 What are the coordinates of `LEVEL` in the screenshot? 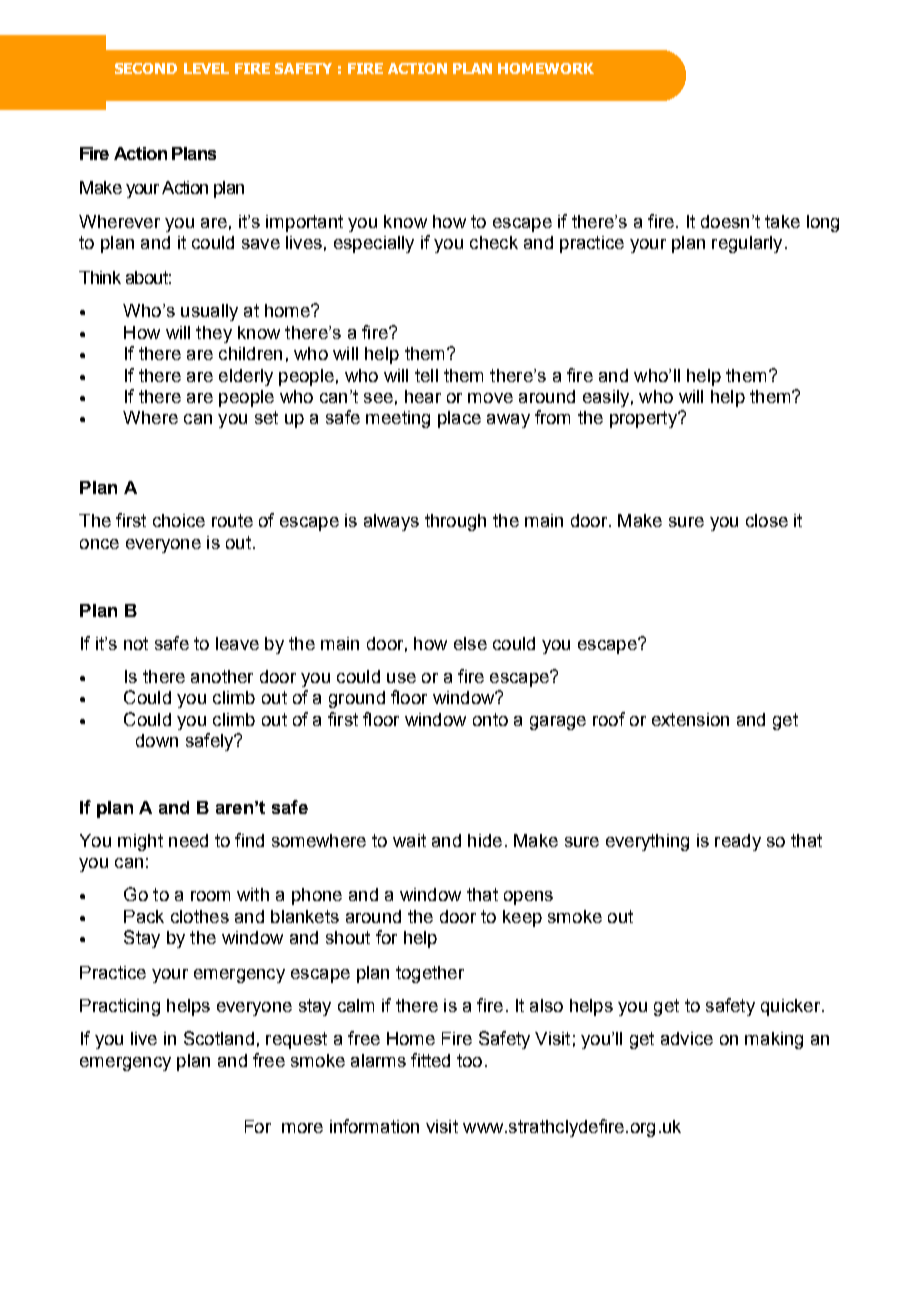 It's located at (206, 68).
